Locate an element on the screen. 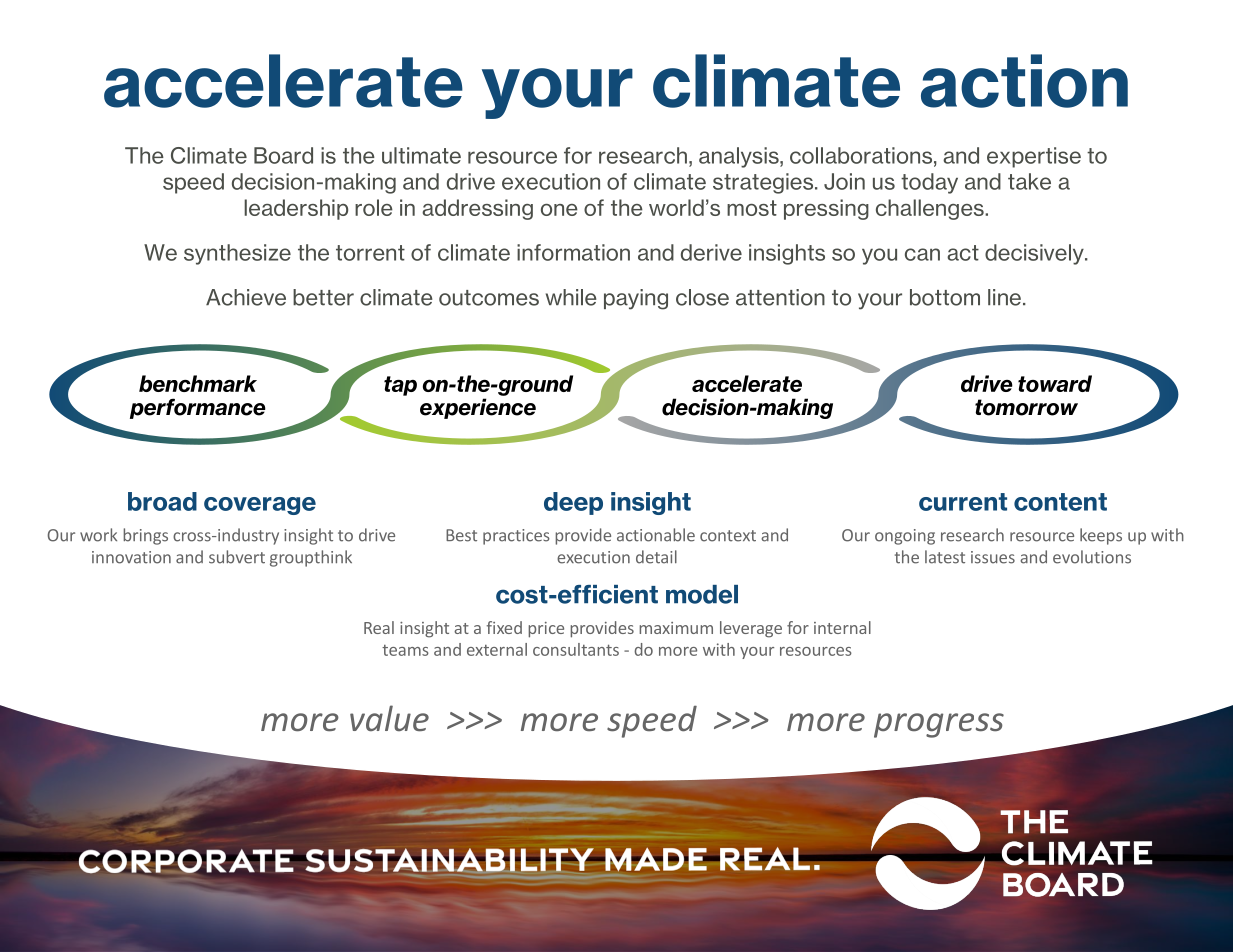 The width and height of the screenshot is (1233, 952). Board is located at coordinates (283, 155).
